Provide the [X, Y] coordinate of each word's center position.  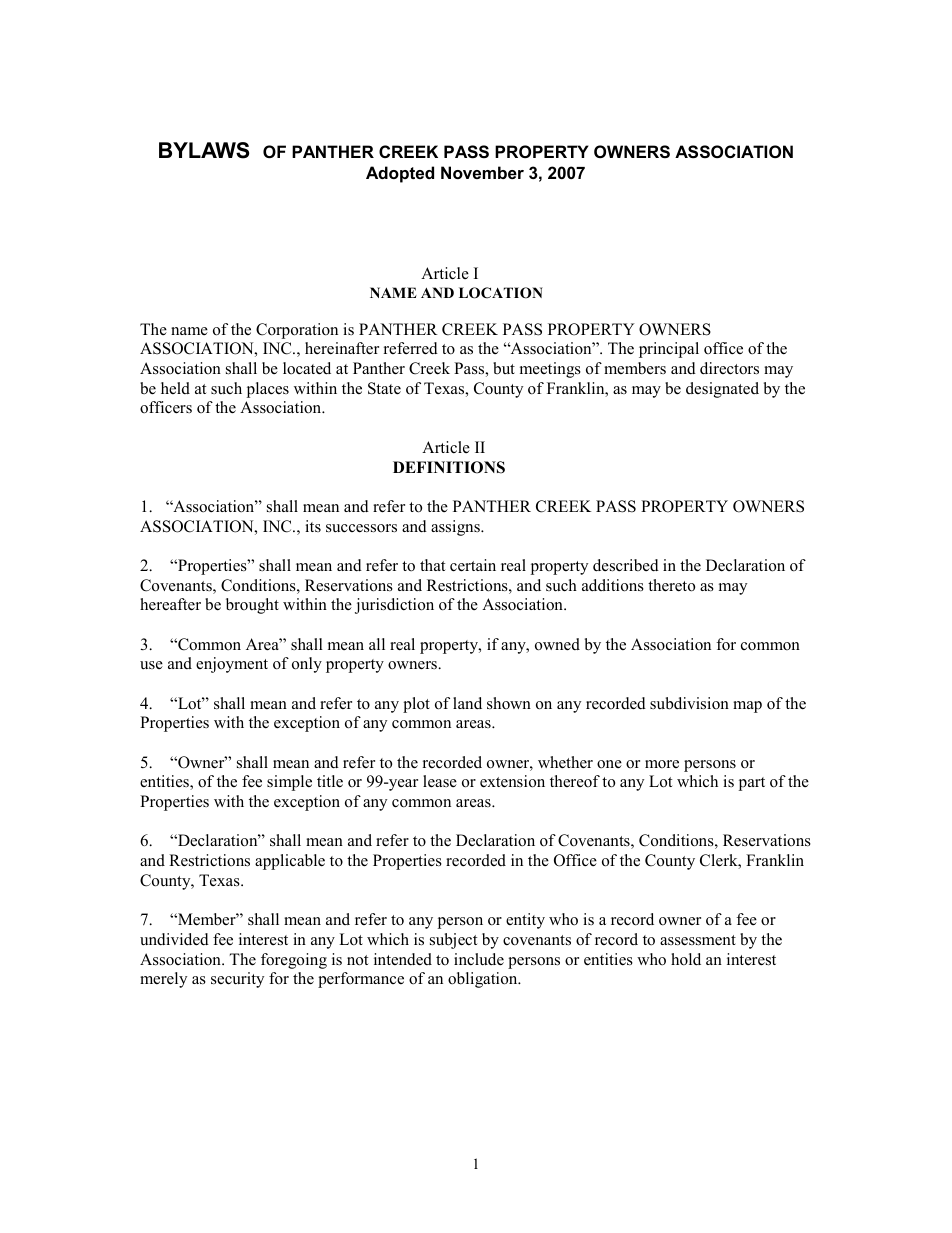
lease [440, 781]
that [432, 565]
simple [289, 783]
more [662, 764]
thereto [671, 585]
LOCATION [501, 293]
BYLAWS [204, 150]
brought [252, 606]
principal [669, 350]
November [482, 172]
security [237, 980]
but [504, 368]
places [268, 390]
